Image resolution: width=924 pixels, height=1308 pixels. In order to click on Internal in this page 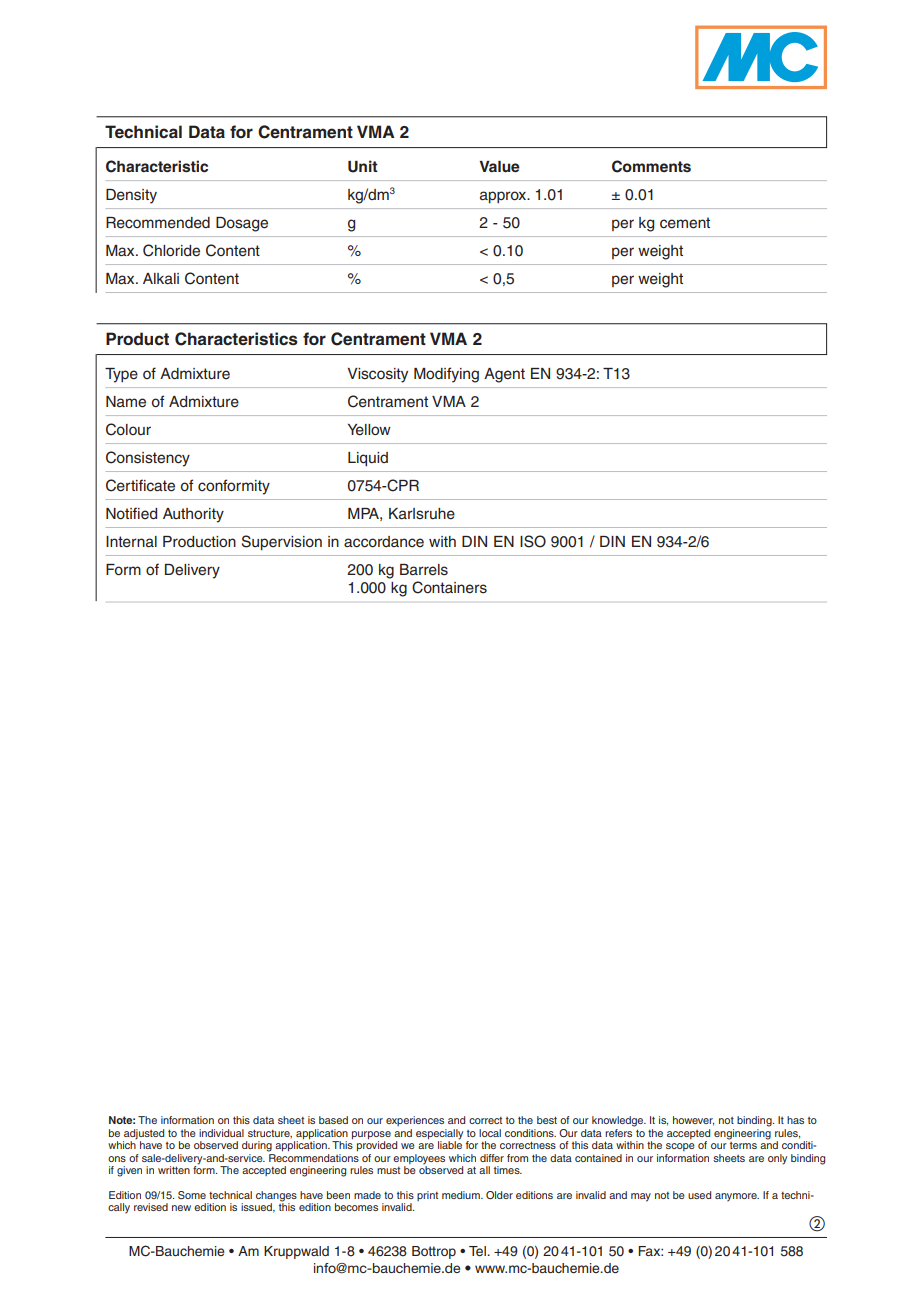, I will do `click(131, 542)`.
